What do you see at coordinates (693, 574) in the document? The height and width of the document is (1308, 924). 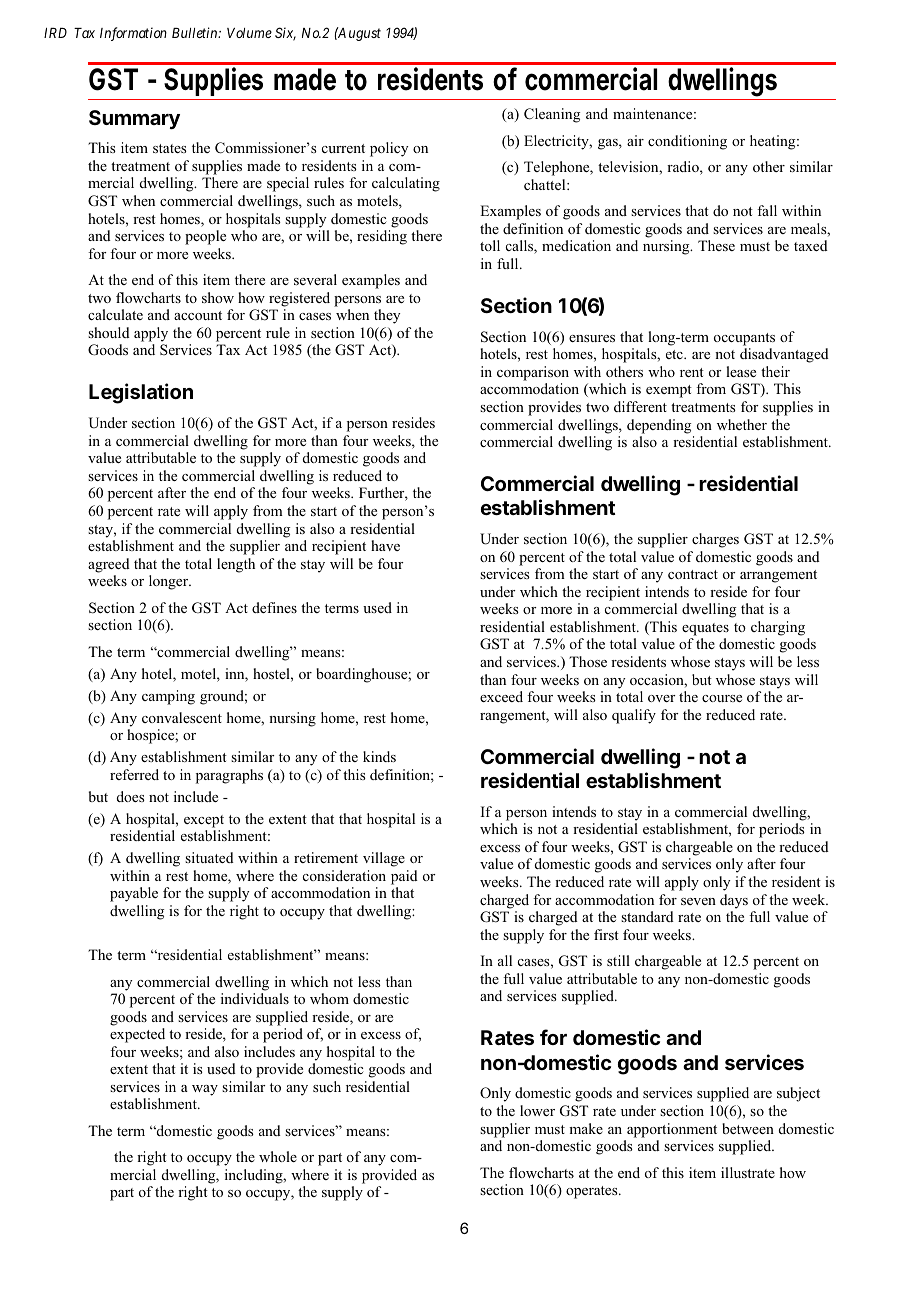 I see `contract` at bounding box center [693, 574].
